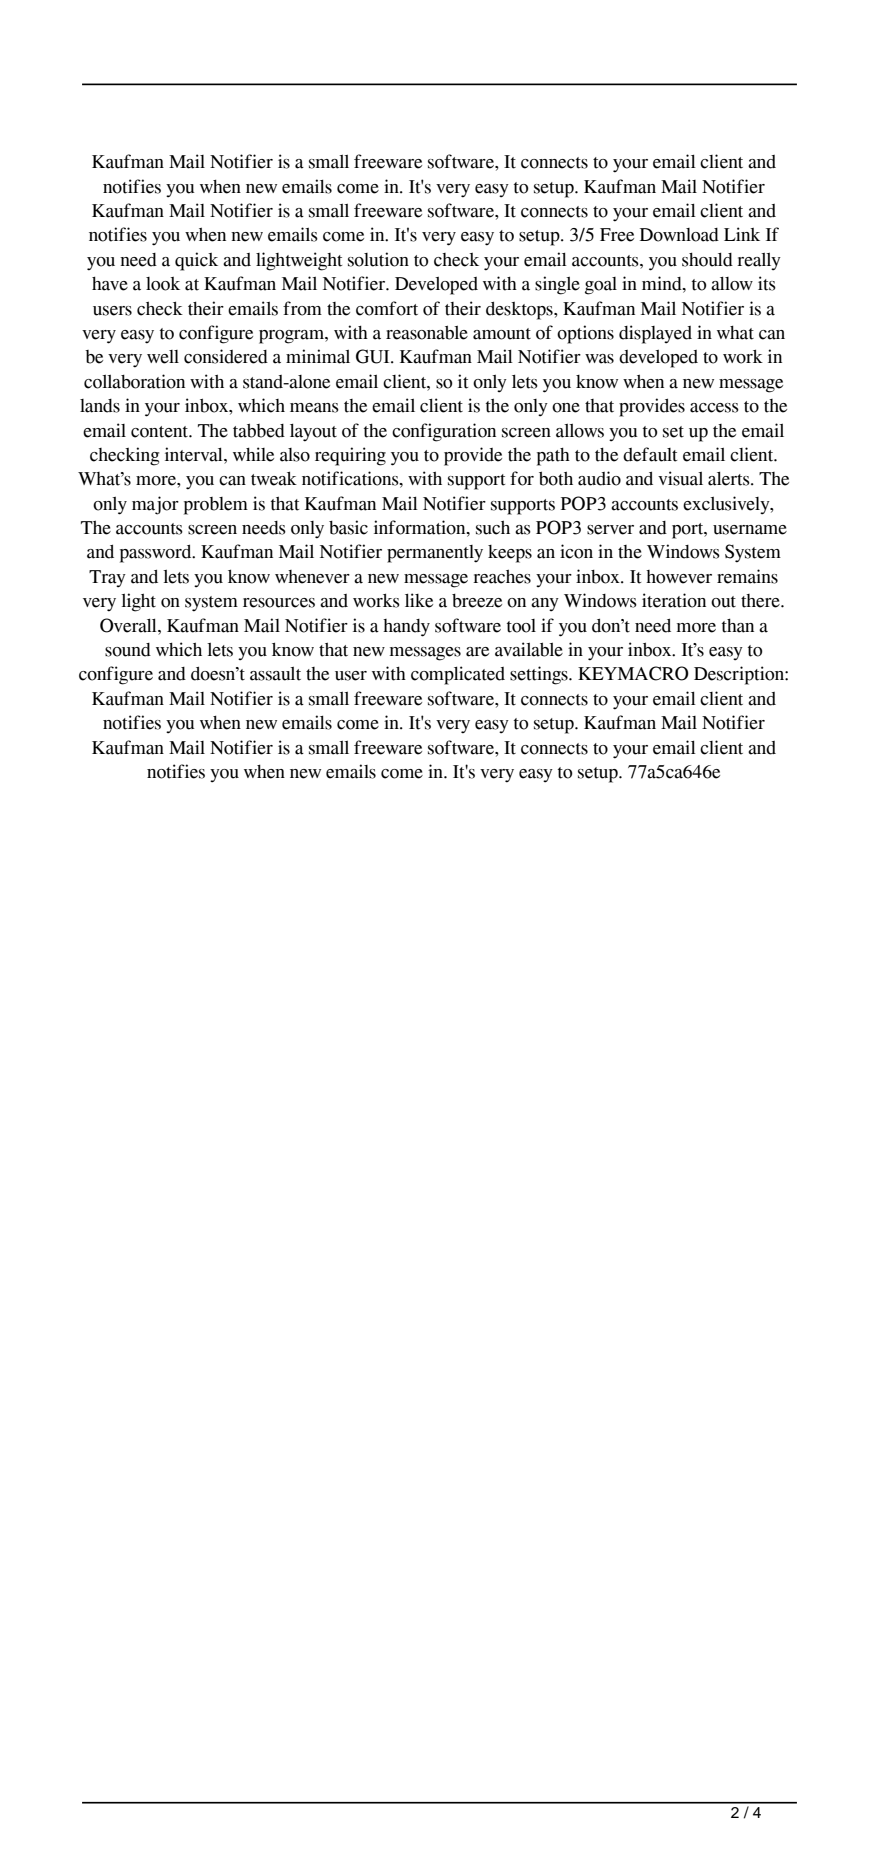 The image size is (879, 1858). Describe the element at coordinates (155, 505) in the image. I see `major` at that location.
